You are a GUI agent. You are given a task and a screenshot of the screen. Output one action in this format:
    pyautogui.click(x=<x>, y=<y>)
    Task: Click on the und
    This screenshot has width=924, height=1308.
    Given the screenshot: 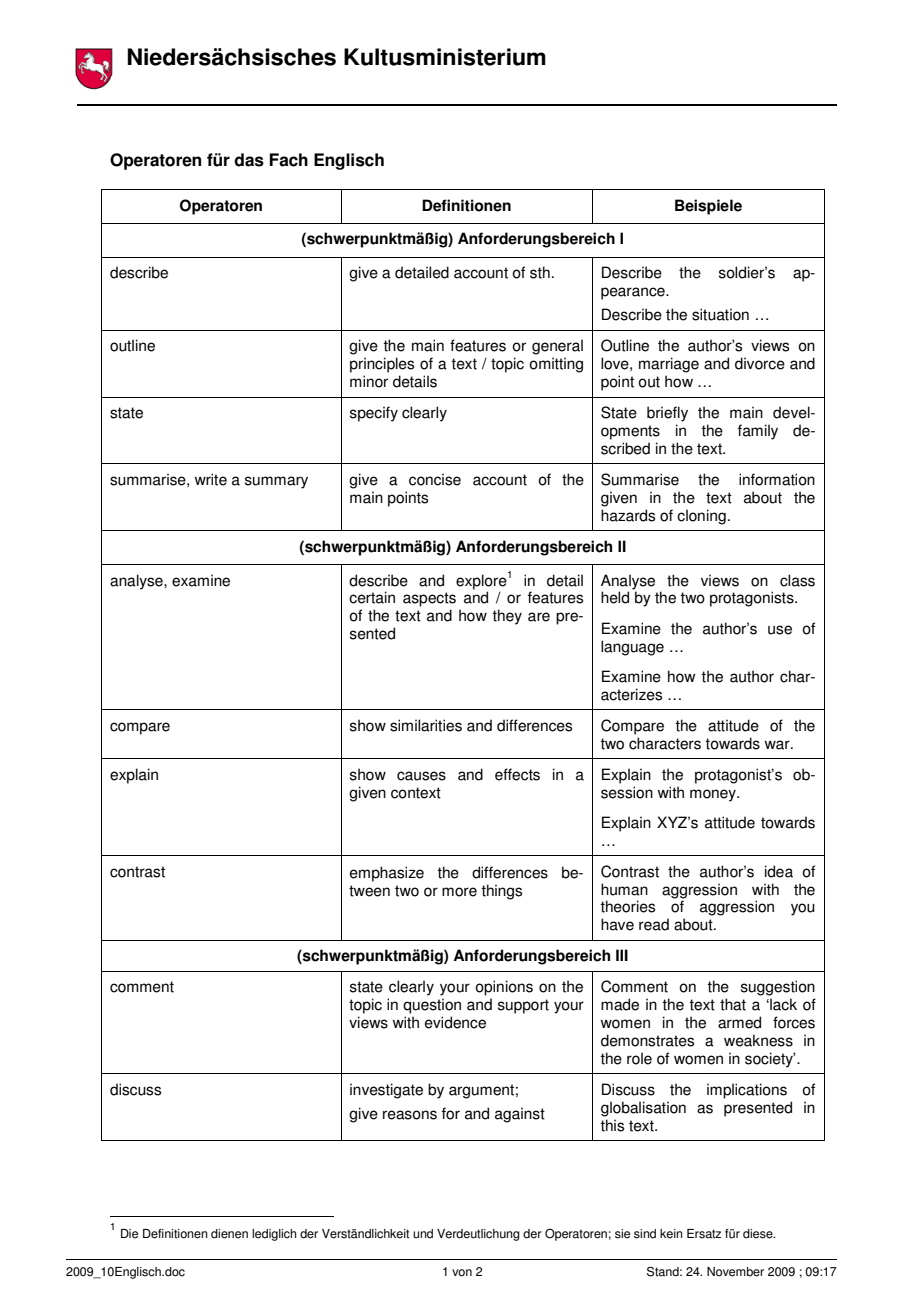 What is the action you would take?
    pyautogui.click(x=423, y=1234)
